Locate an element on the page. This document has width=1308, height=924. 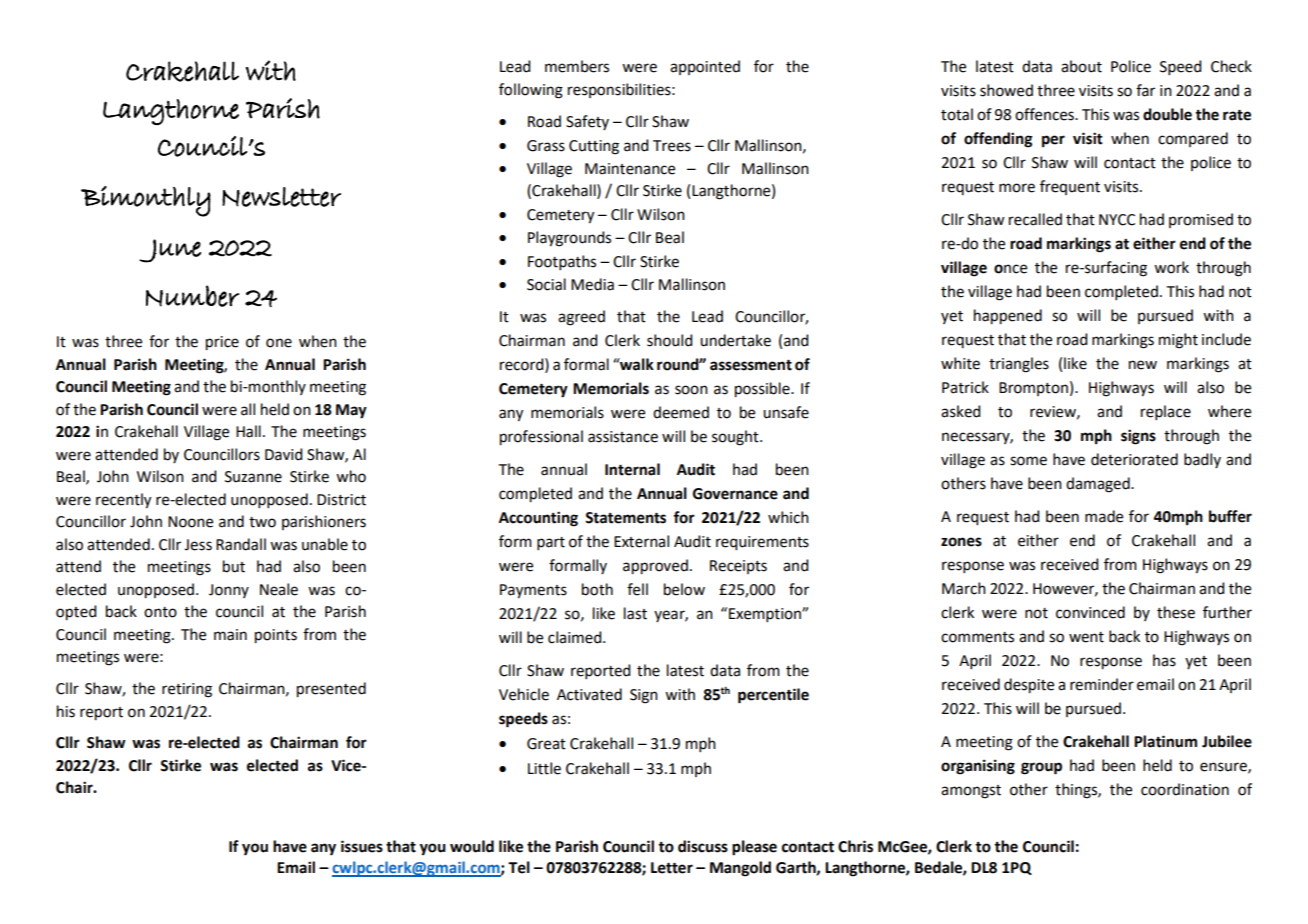
appointed is located at coordinates (705, 67).
